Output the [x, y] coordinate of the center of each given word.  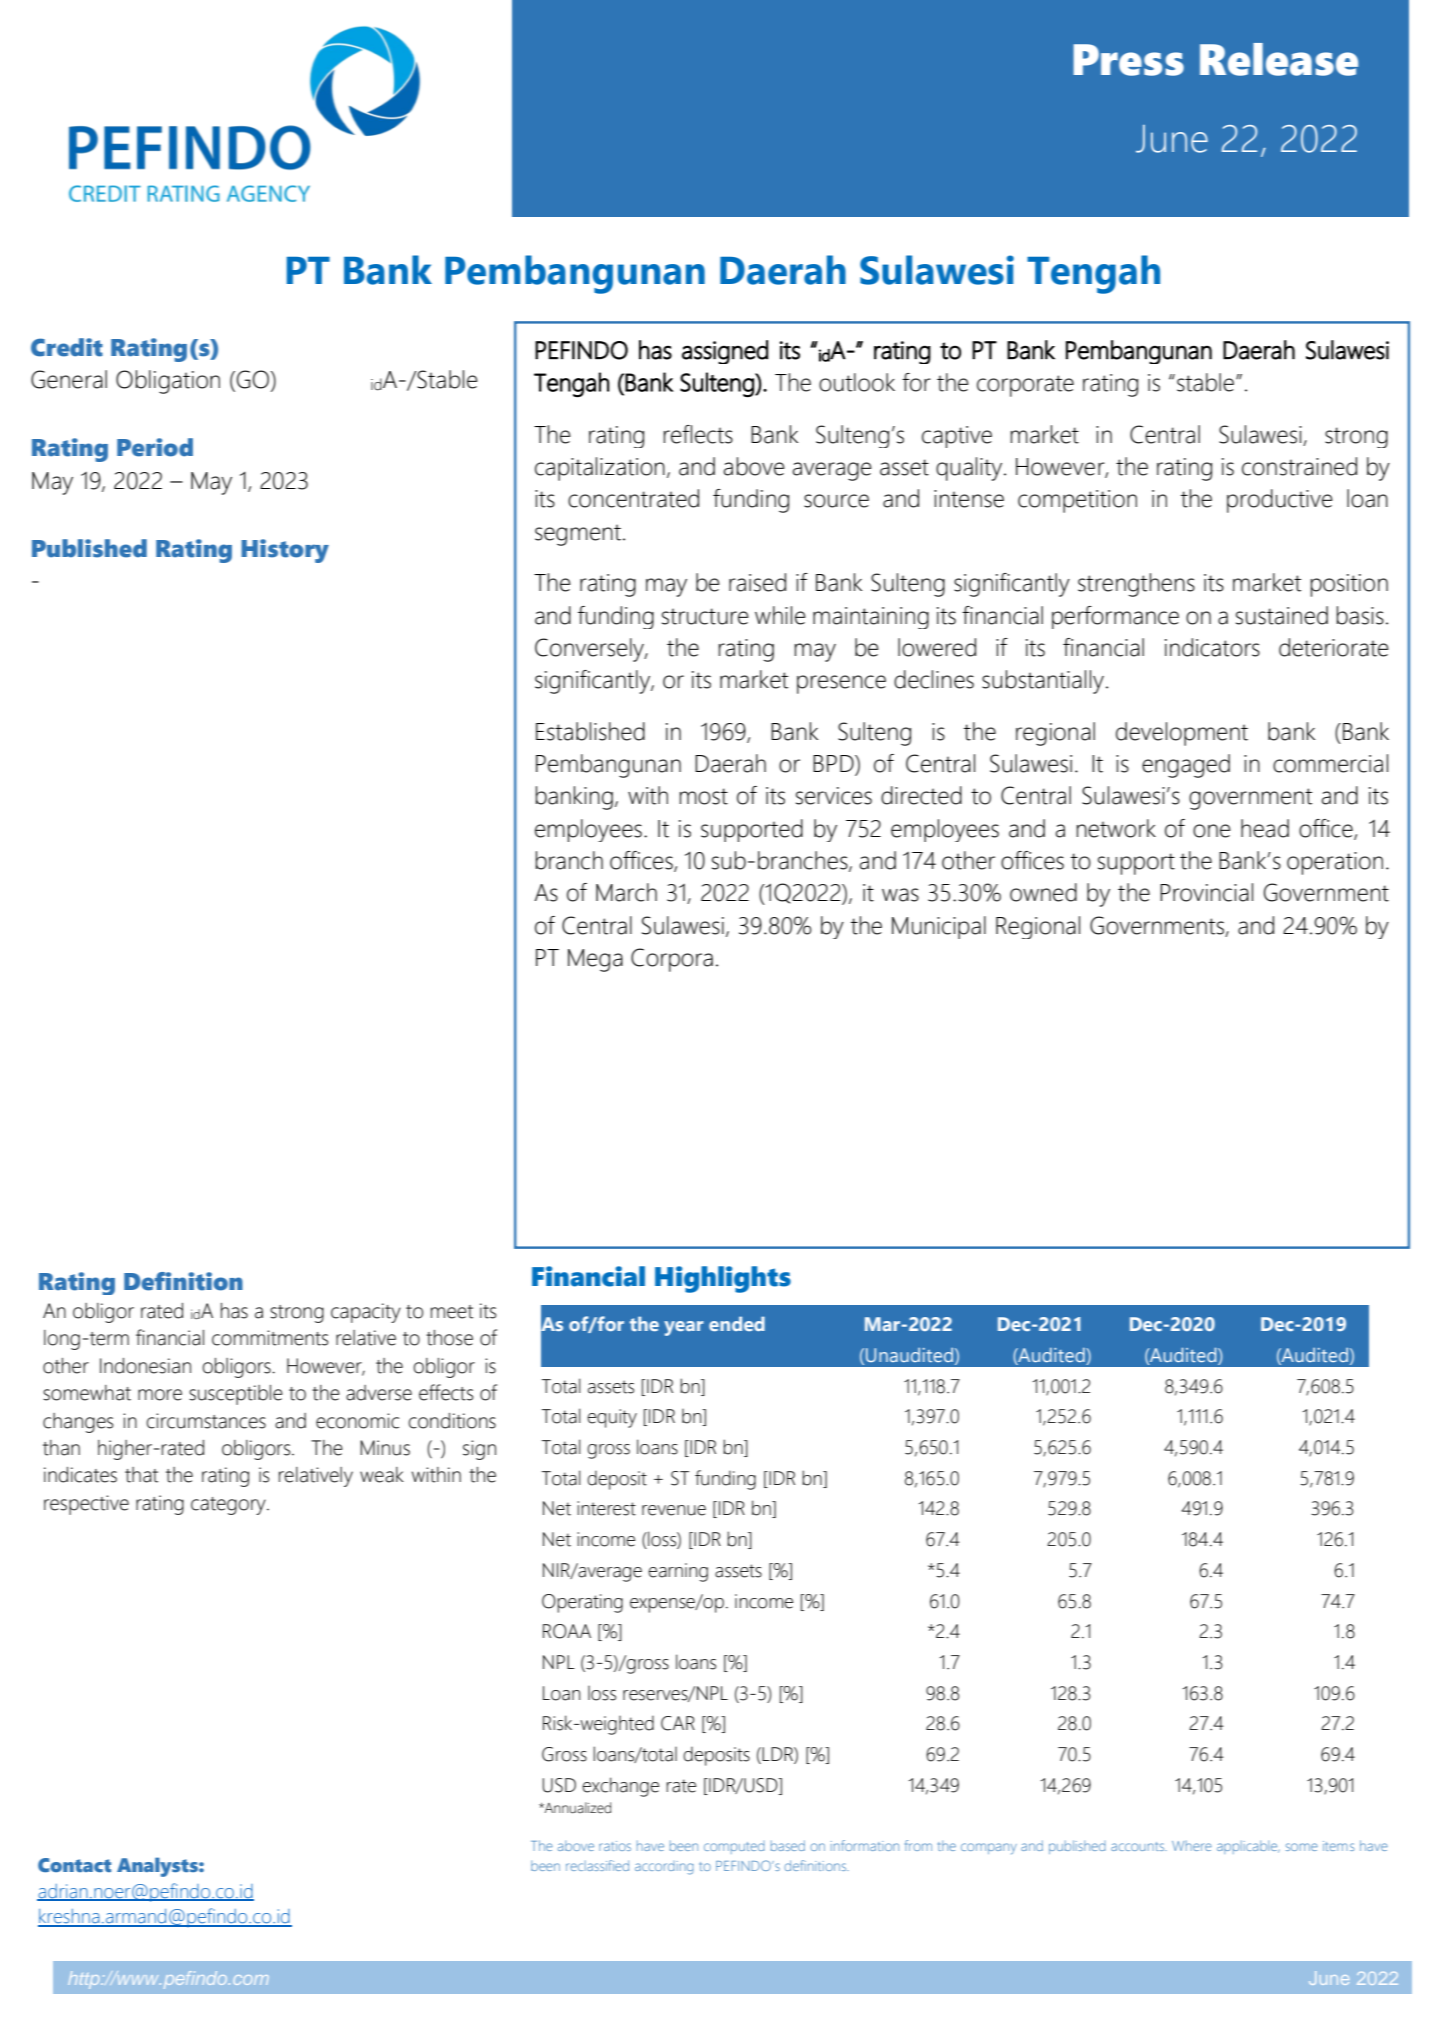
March [626, 892]
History [285, 551]
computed [734, 1847]
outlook [857, 382]
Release [1279, 59]
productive [1280, 501]
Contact [74, 1865]
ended [737, 1323]
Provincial [1206, 892]
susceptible [236, 1395]
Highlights [723, 1279]
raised [757, 582]
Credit [67, 347]
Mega [595, 960]
